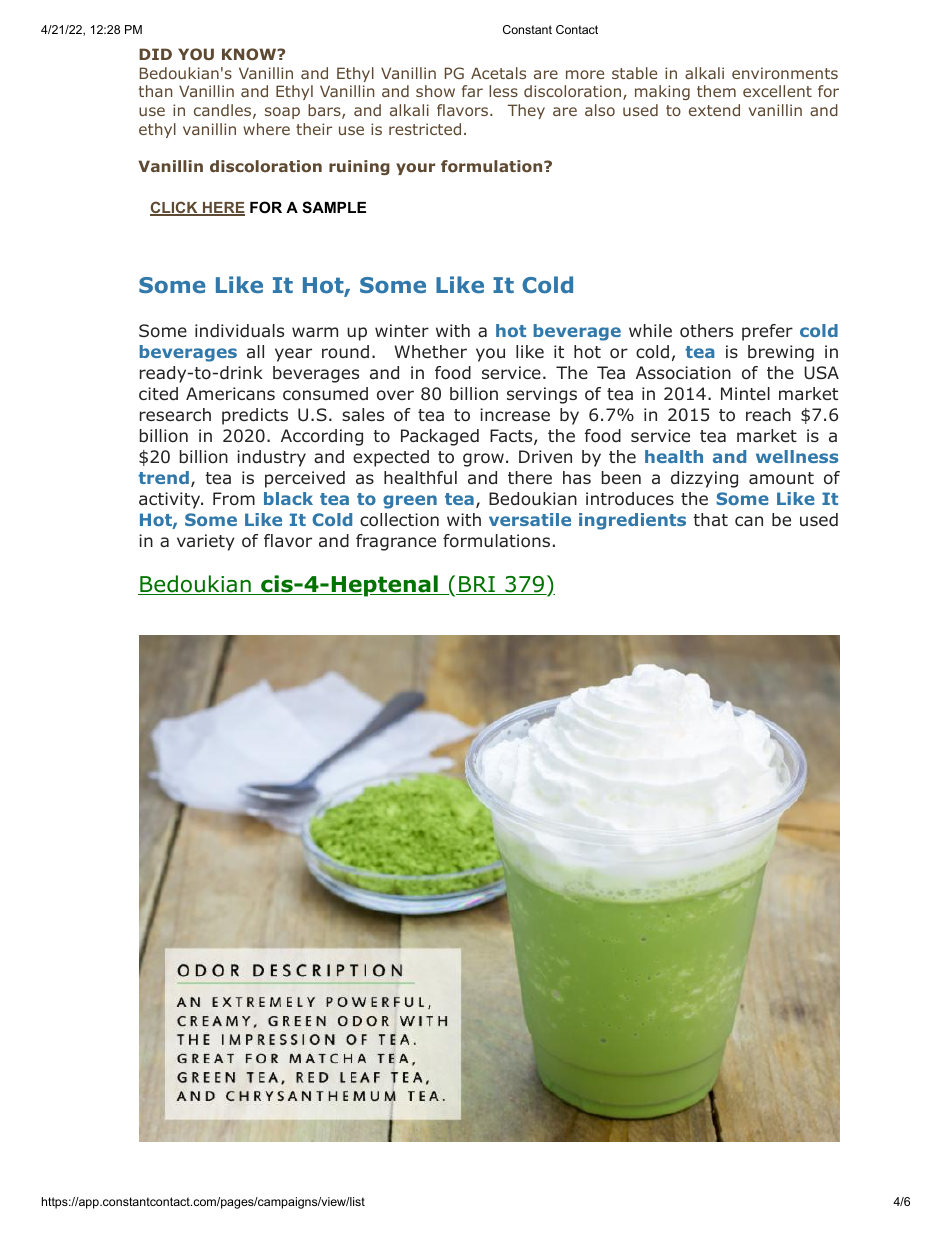 The width and height of the image is (952, 1233). What do you see at coordinates (206, 542) in the image?
I see `variety` at bounding box center [206, 542].
